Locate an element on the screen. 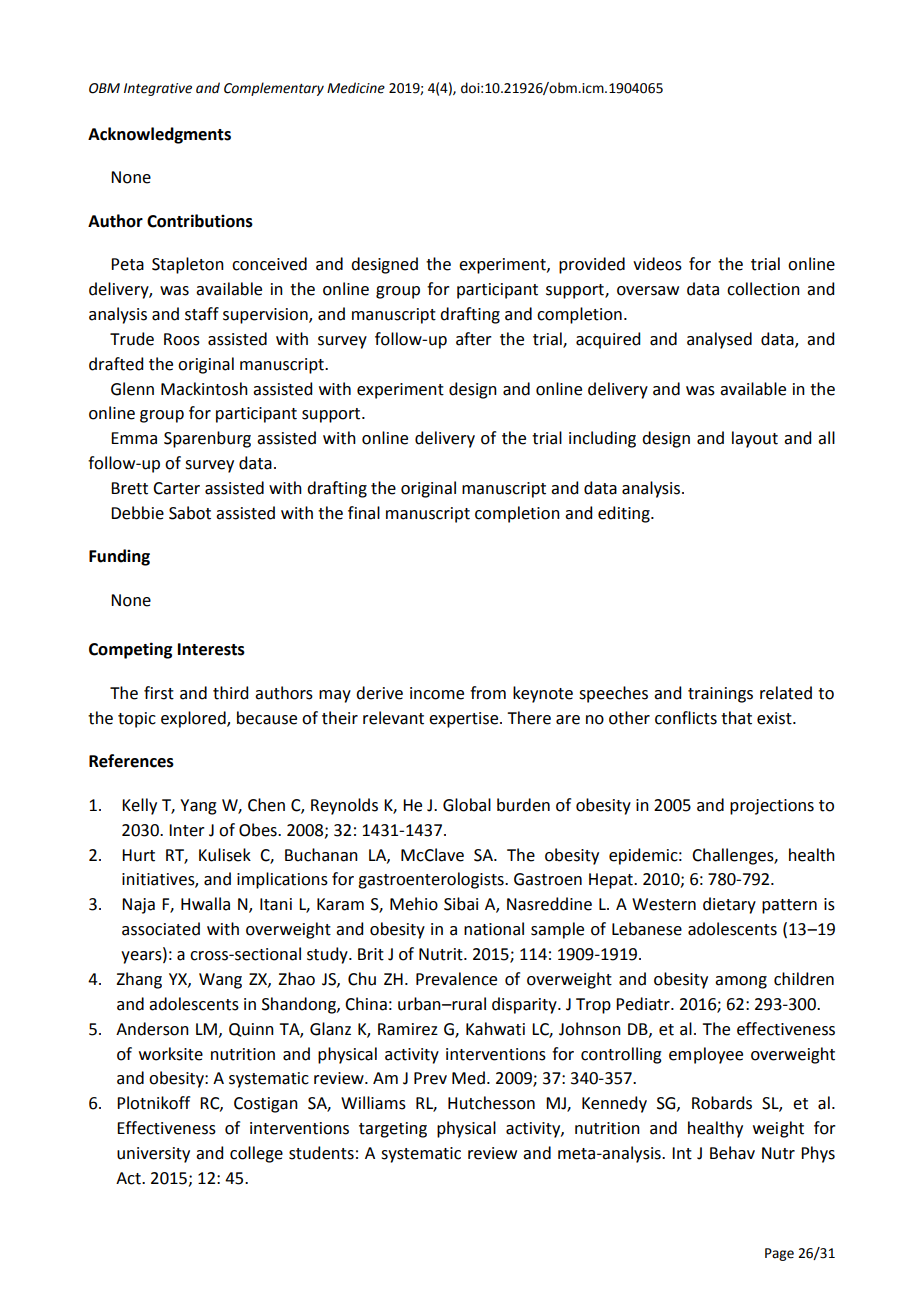 Image resolution: width=924 pixels, height=1307 pixels. trainings is located at coordinates (720, 695).
